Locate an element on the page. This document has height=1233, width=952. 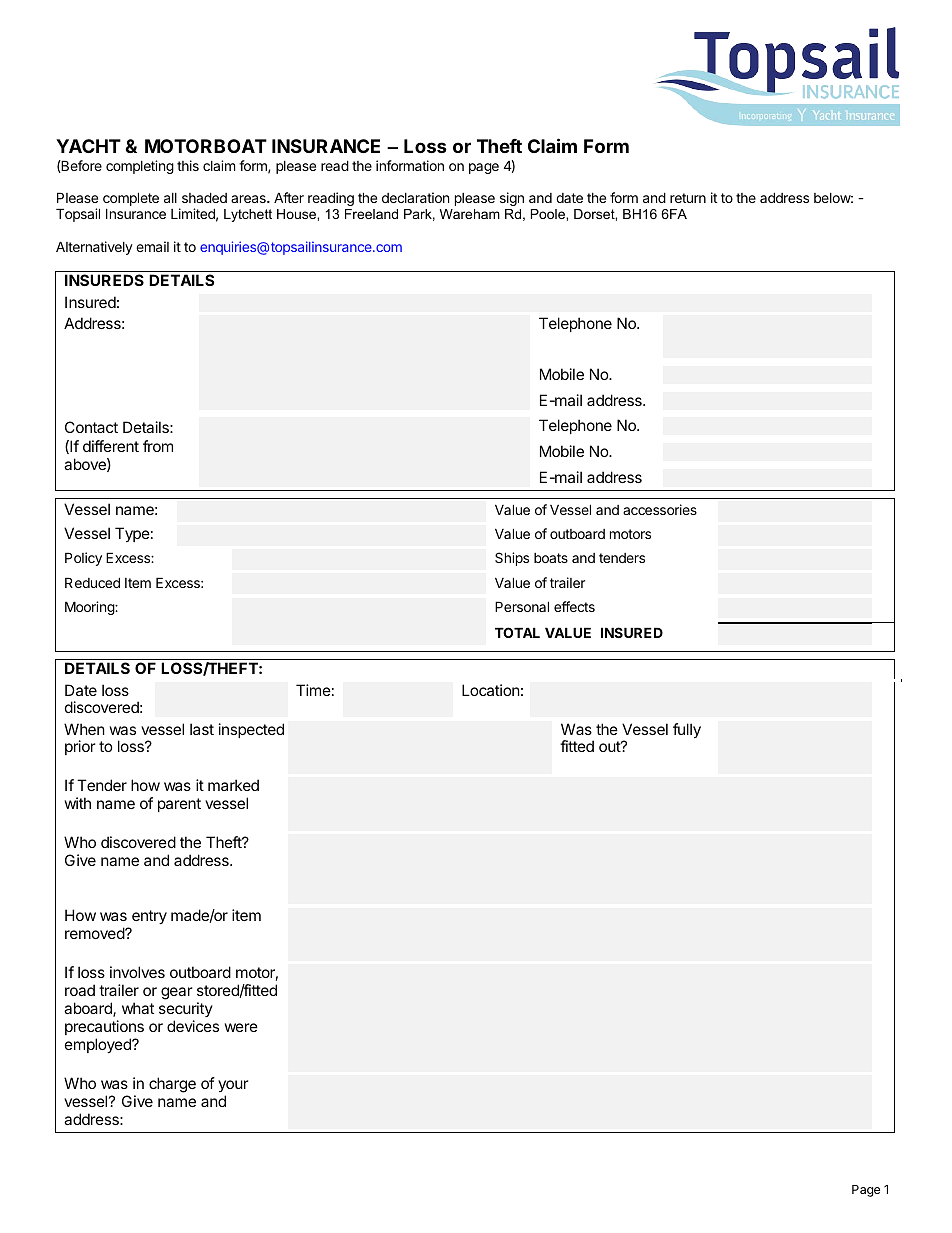
fully is located at coordinates (687, 730).
